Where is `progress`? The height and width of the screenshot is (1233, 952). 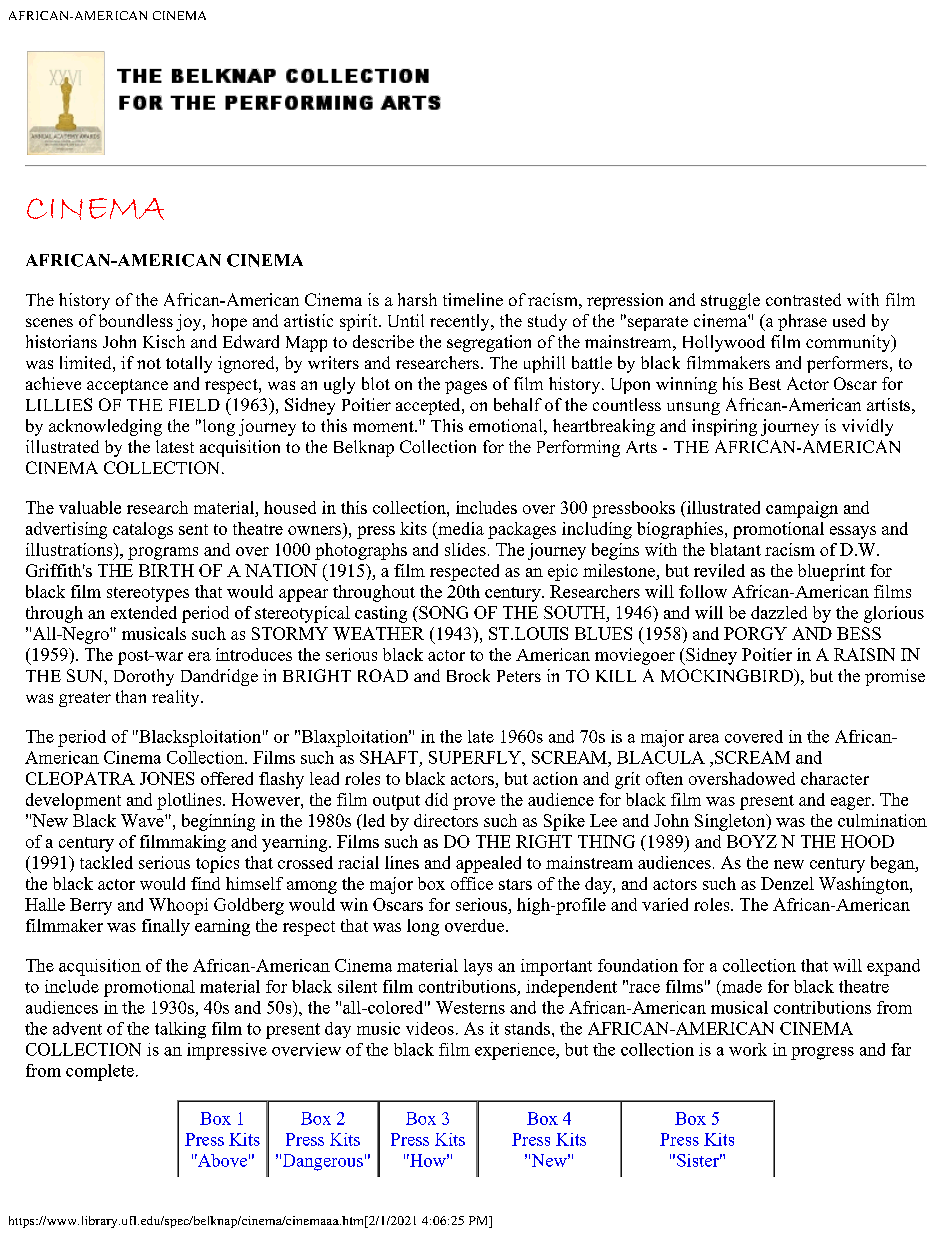
progress is located at coordinates (822, 1053).
